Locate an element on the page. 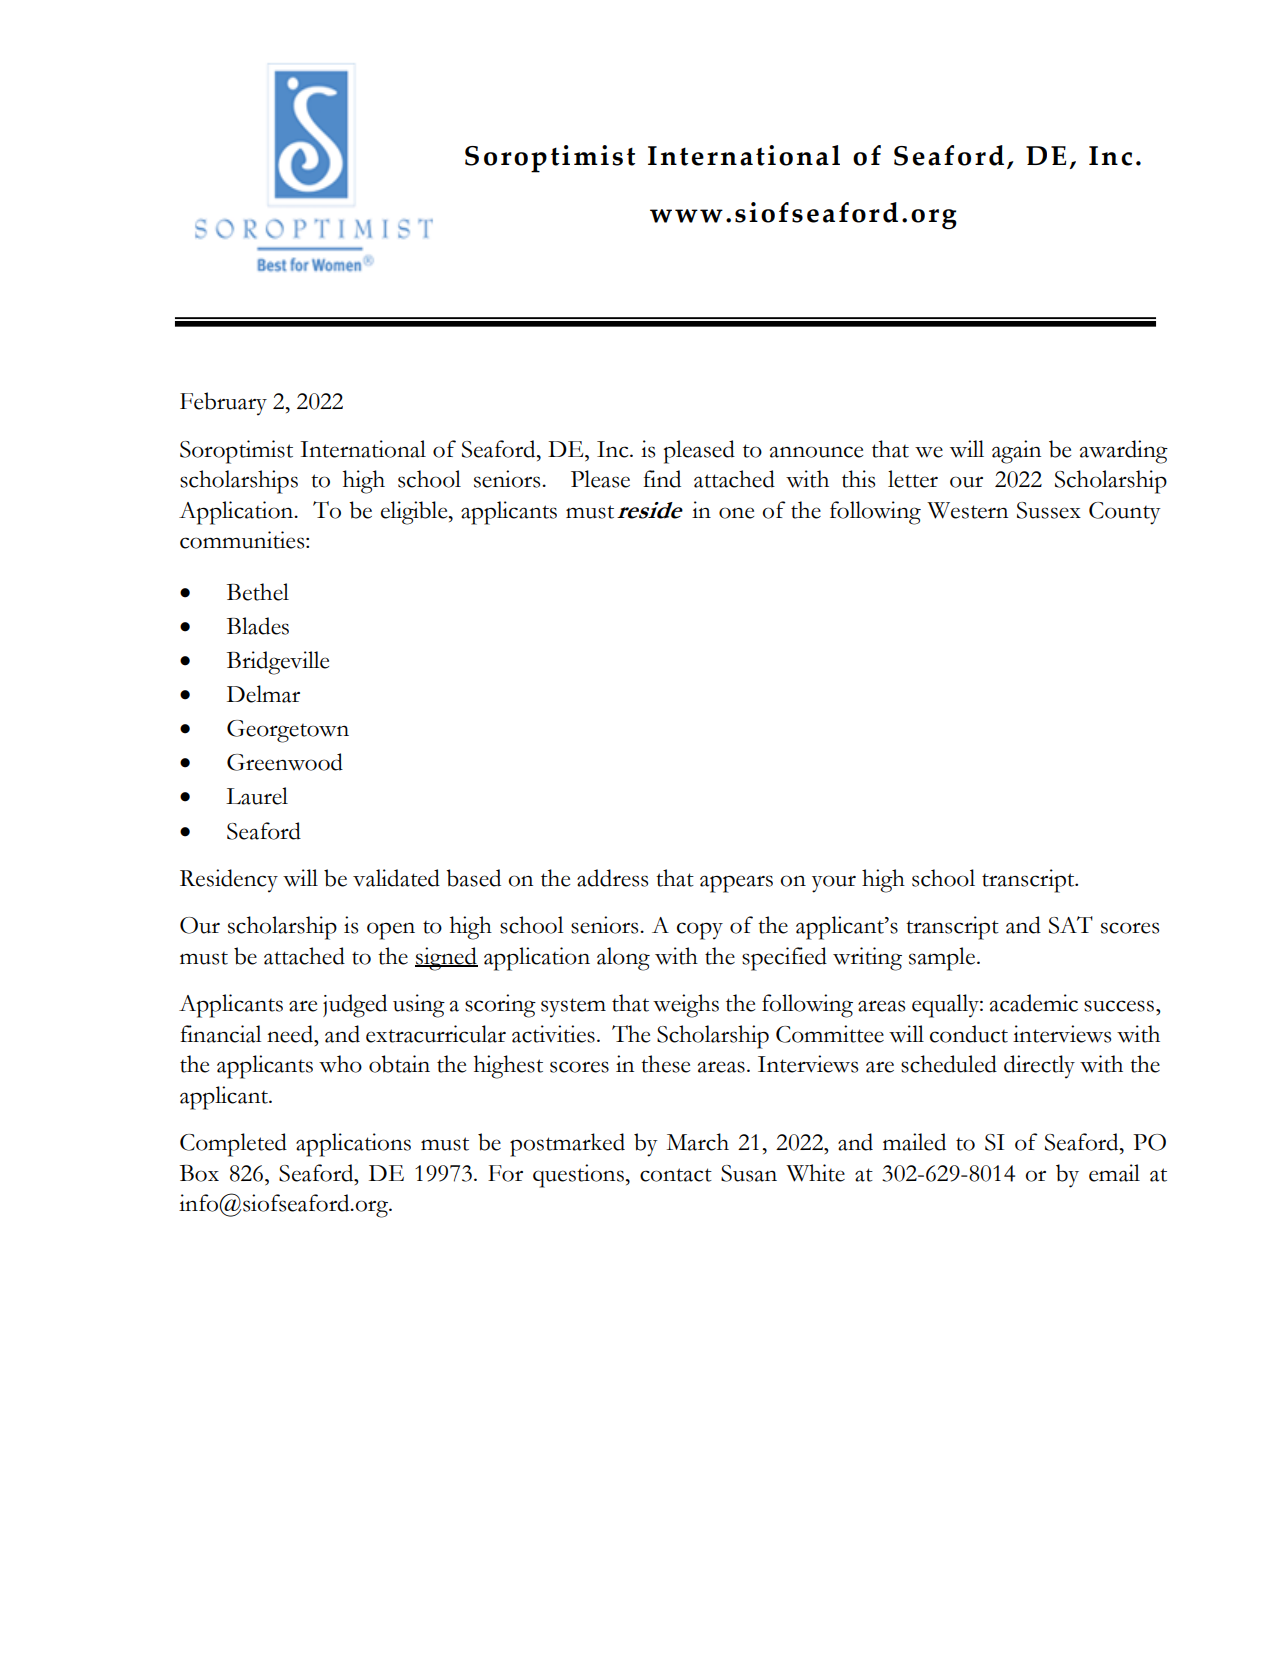  Sussex is located at coordinates (1049, 510).
